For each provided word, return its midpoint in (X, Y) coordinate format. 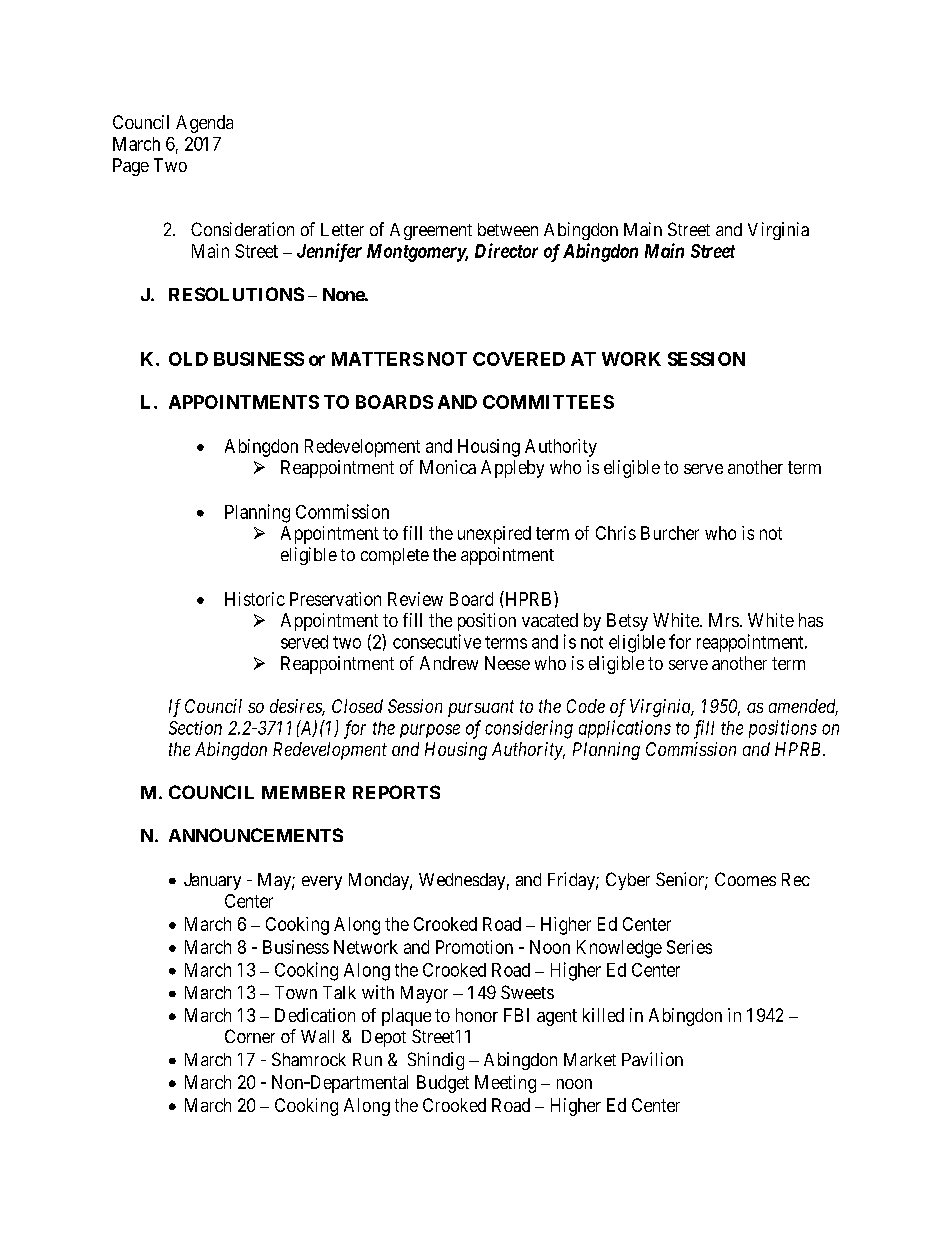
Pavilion (652, 1059)
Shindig (436, 1061)
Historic (255, 599)
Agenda (204, 124)
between (508, 229)
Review (415, 599)
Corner (250, 1036)
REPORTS (396, 792)
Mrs (724, 620)
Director (506, 250)
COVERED (519, 359)
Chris (616, 533)
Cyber (628, 881)
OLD (188, 359)
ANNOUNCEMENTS (256, 835)
